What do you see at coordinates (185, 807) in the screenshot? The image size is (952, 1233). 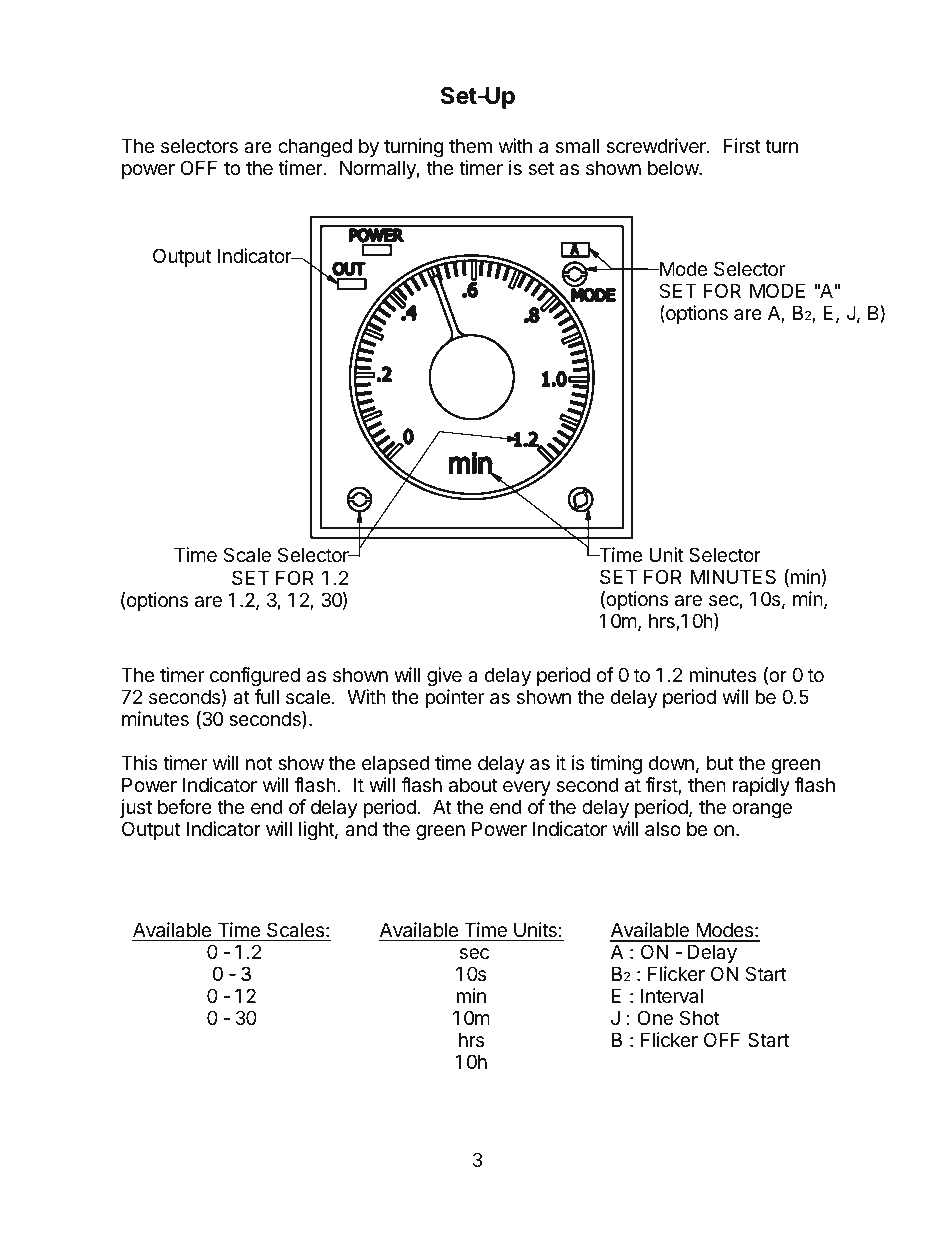 I see `before` at bounding box center [185, 807].
